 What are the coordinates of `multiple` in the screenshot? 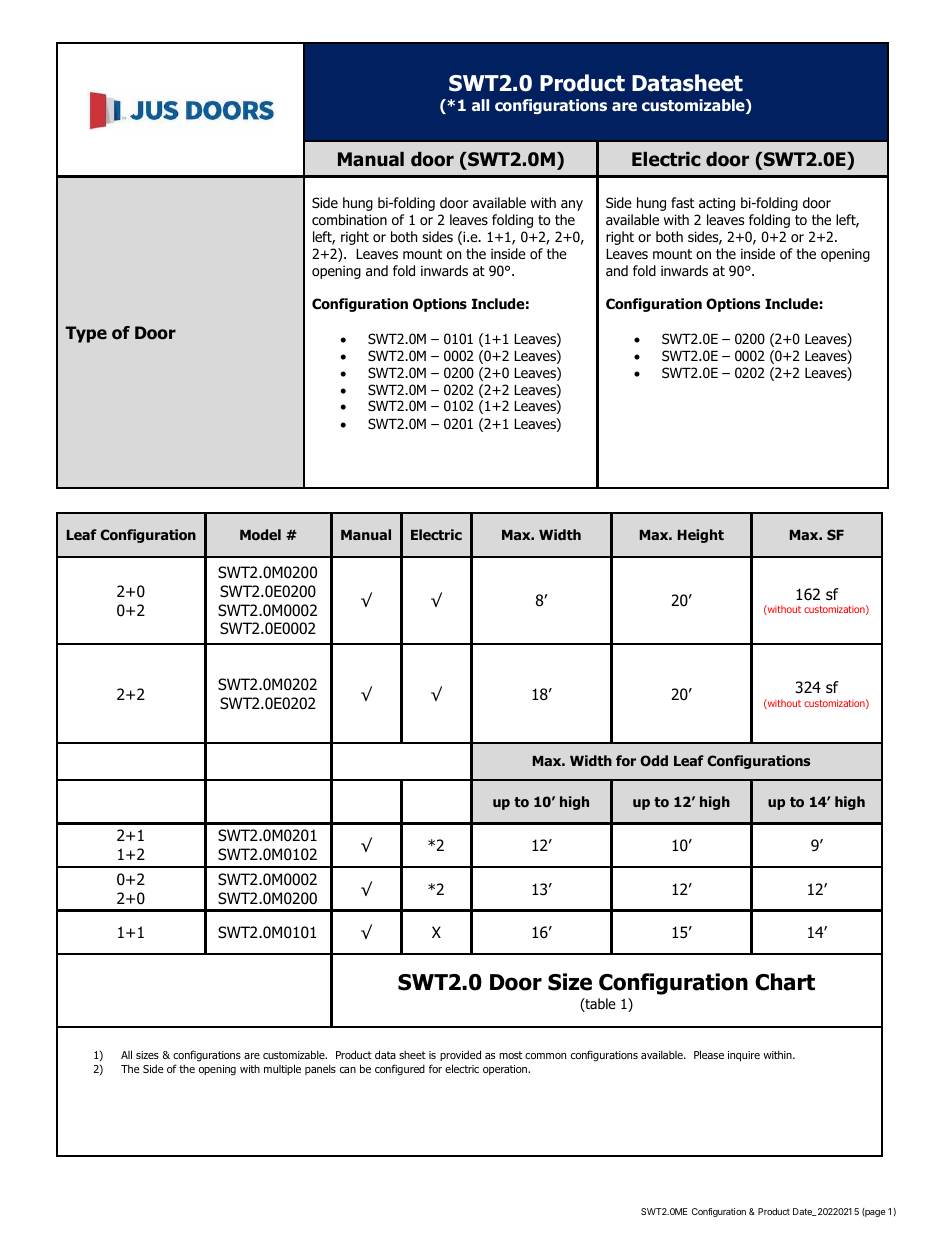 It's located at (282, 1069).
